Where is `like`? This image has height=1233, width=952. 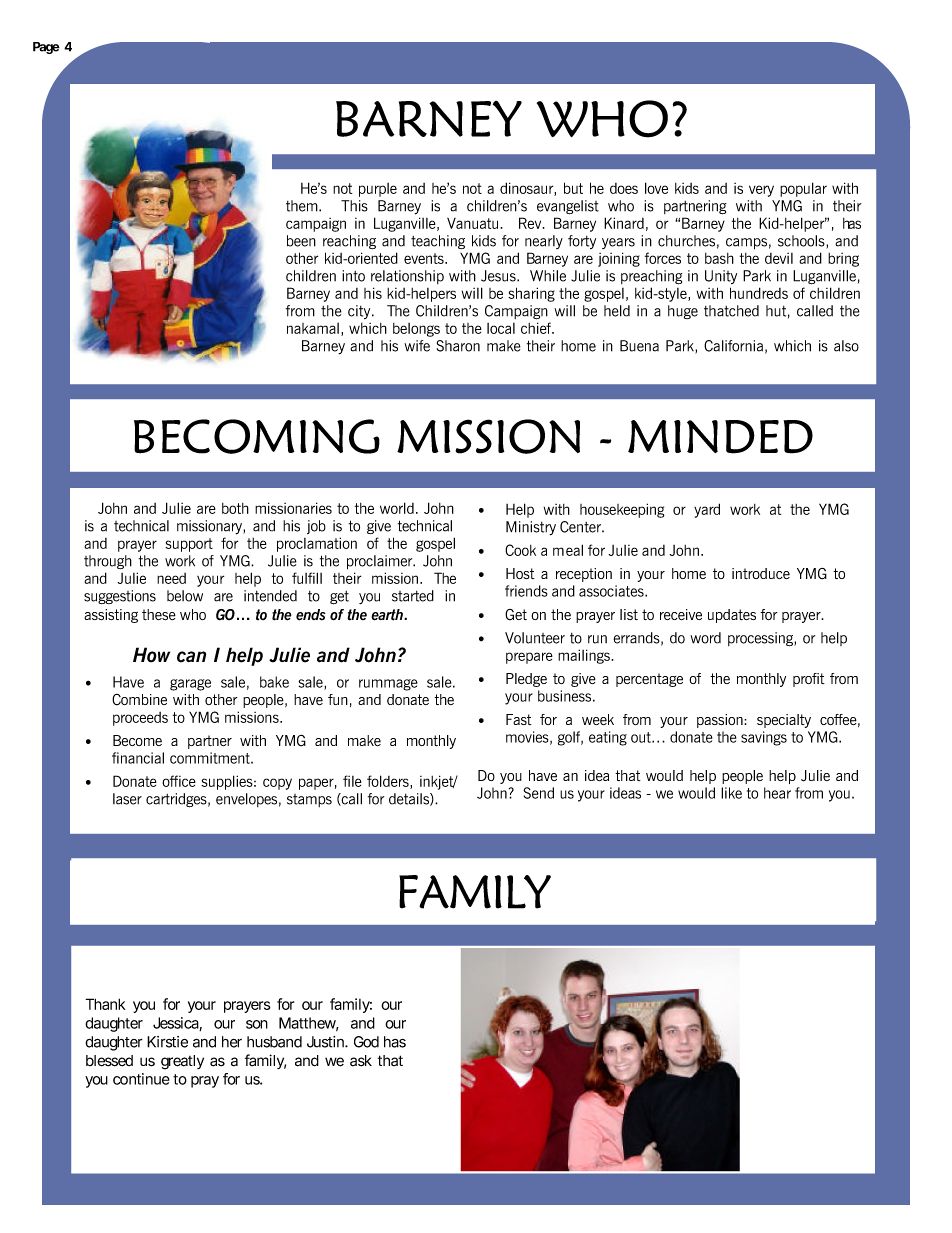 like is located at coordinates (731, 793).
